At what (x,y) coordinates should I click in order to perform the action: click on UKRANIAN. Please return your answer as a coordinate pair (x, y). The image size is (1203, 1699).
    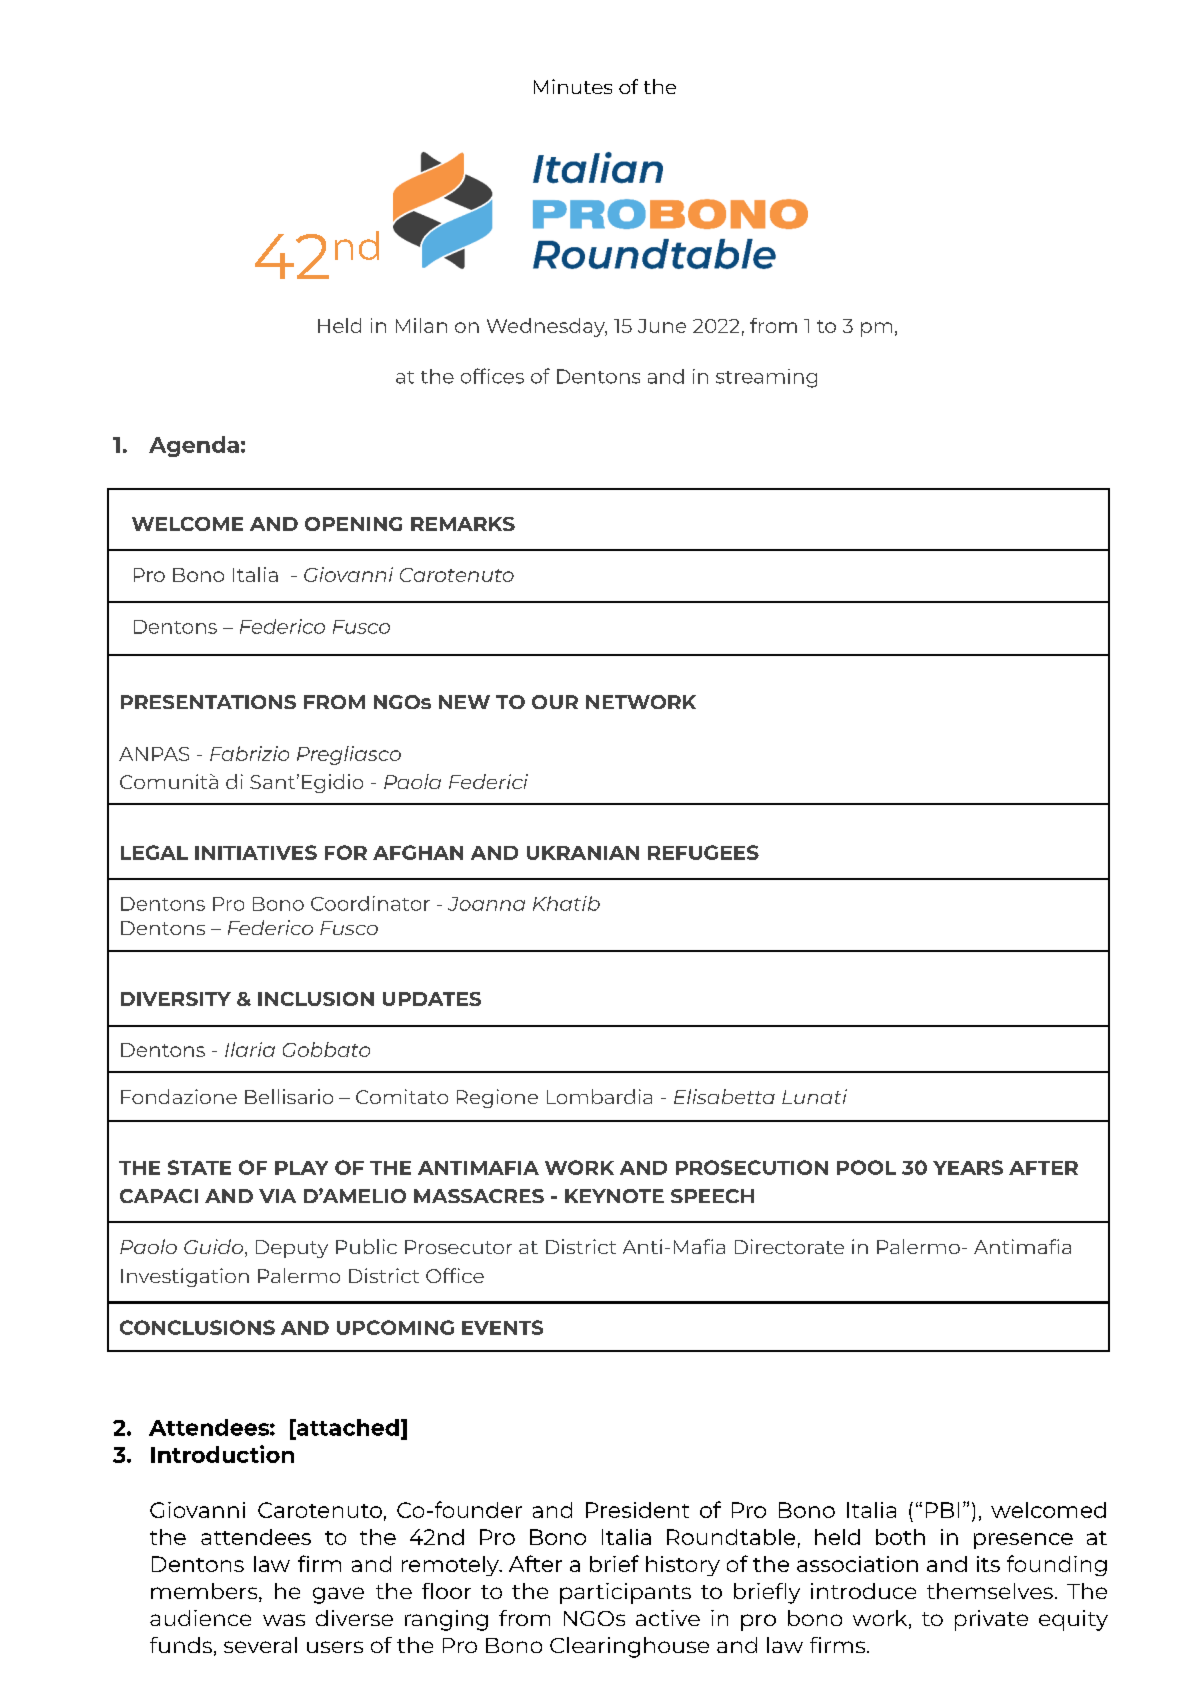
    Looking at the image, I should click on (583, 853).
